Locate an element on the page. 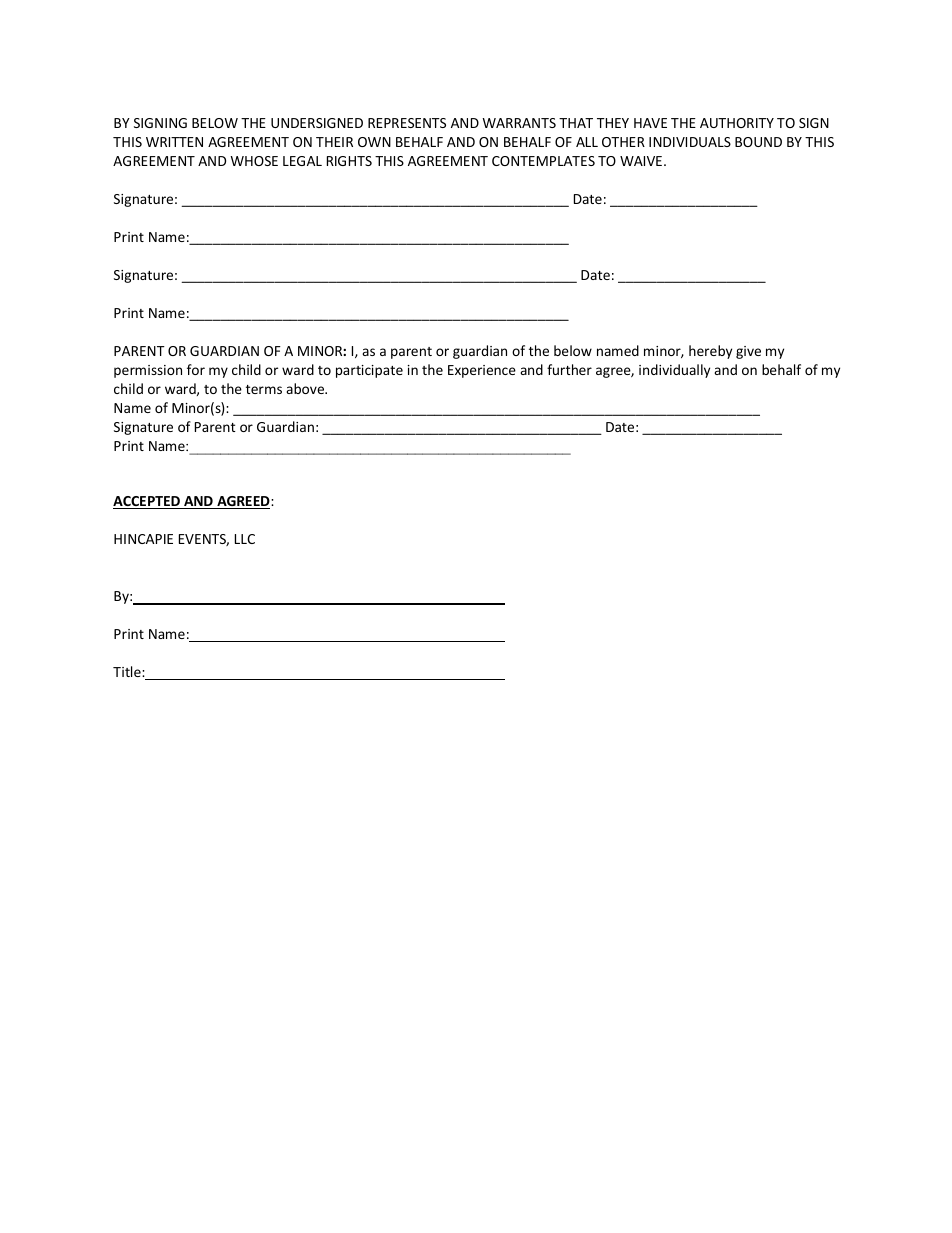 Image resolution: width=952 pixels, height=1233 pixels. ACCEPTED is located at coordinates (147, 502).
